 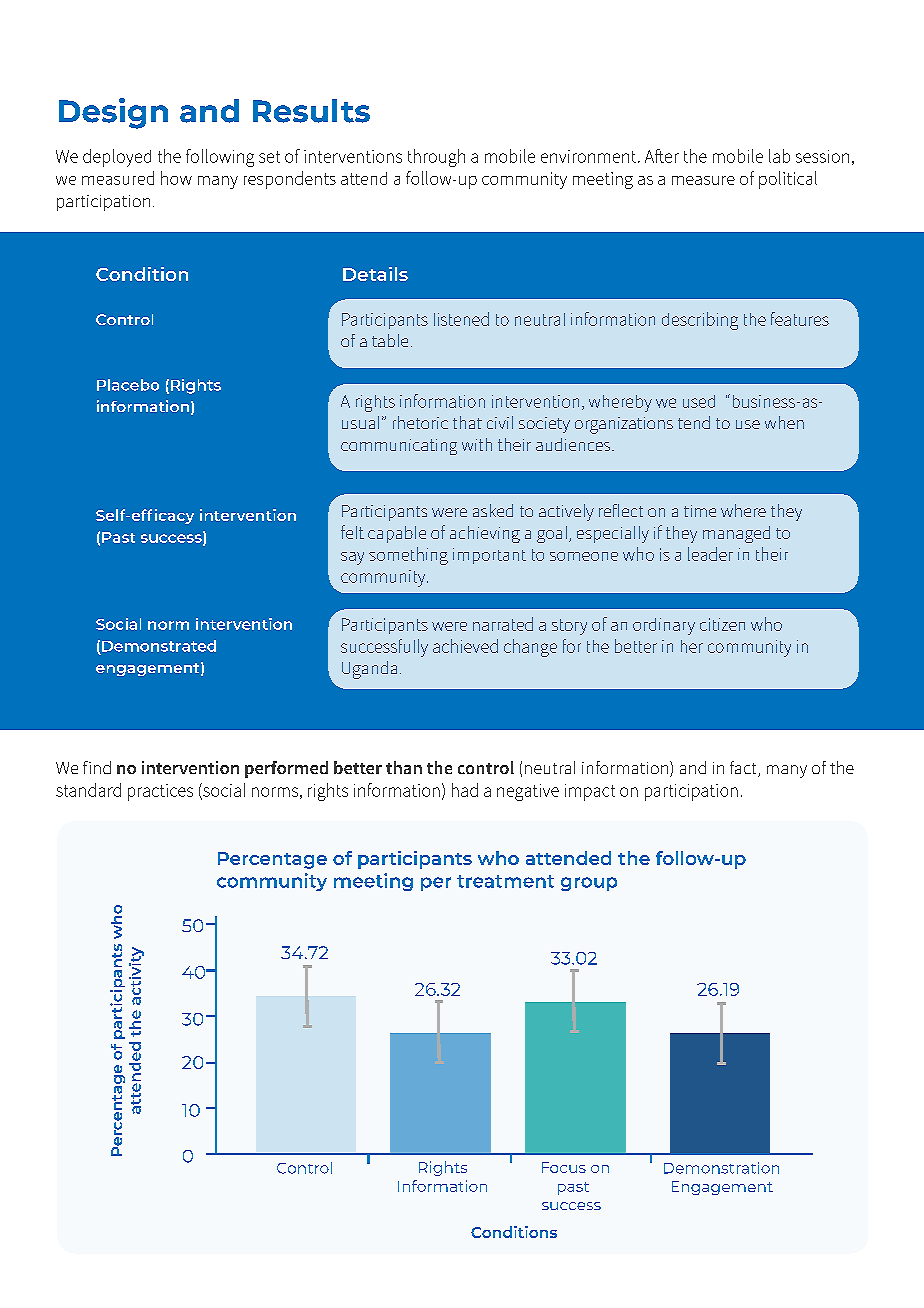 What do you see at coordinates (436, 158) in the screenshot?
I see `through` at bounding box center [436, 158].
